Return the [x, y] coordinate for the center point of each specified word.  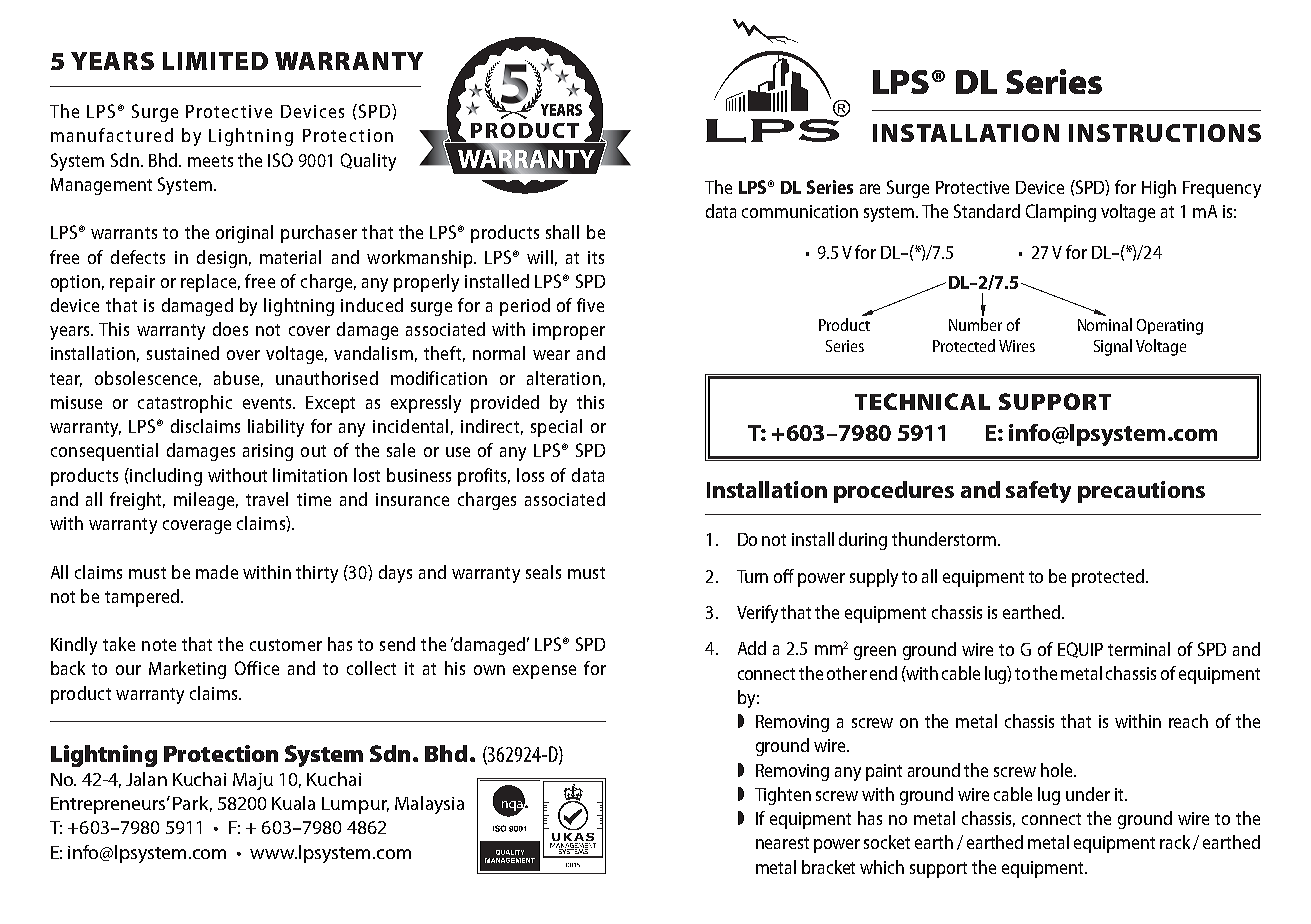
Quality [368, 162]
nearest [782, 843]
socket [887, 842]
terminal [1139, 649]
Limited [215, 61]
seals [543, 572]
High [1159, 189]
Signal [1113, 347]
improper [569, 331]
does [230, 329]
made [217, 572]
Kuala [293, 803]
